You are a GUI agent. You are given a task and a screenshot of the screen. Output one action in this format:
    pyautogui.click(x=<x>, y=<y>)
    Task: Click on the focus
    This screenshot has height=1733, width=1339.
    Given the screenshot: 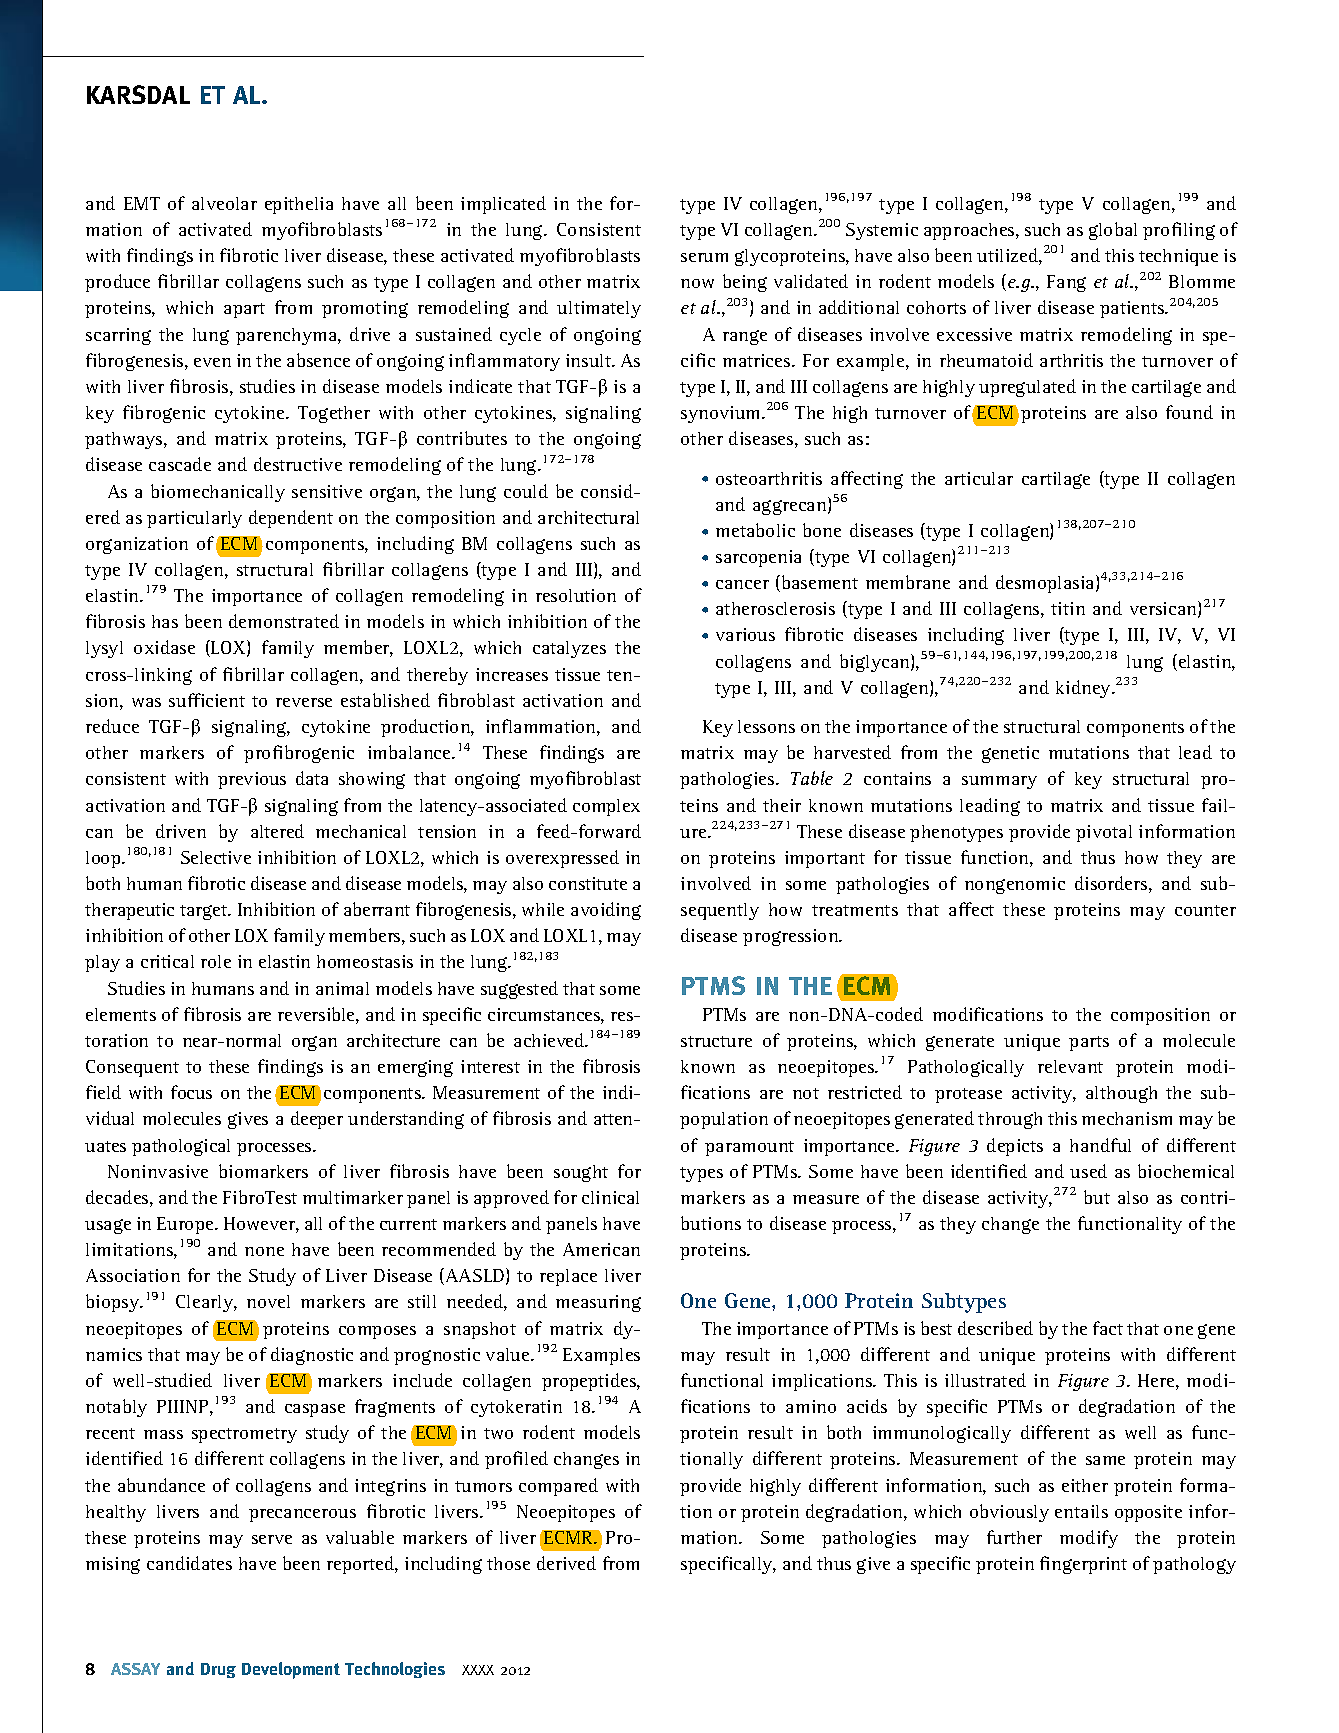 What is the action you would take?
    pyautogui.click(x=191, y=1092)
